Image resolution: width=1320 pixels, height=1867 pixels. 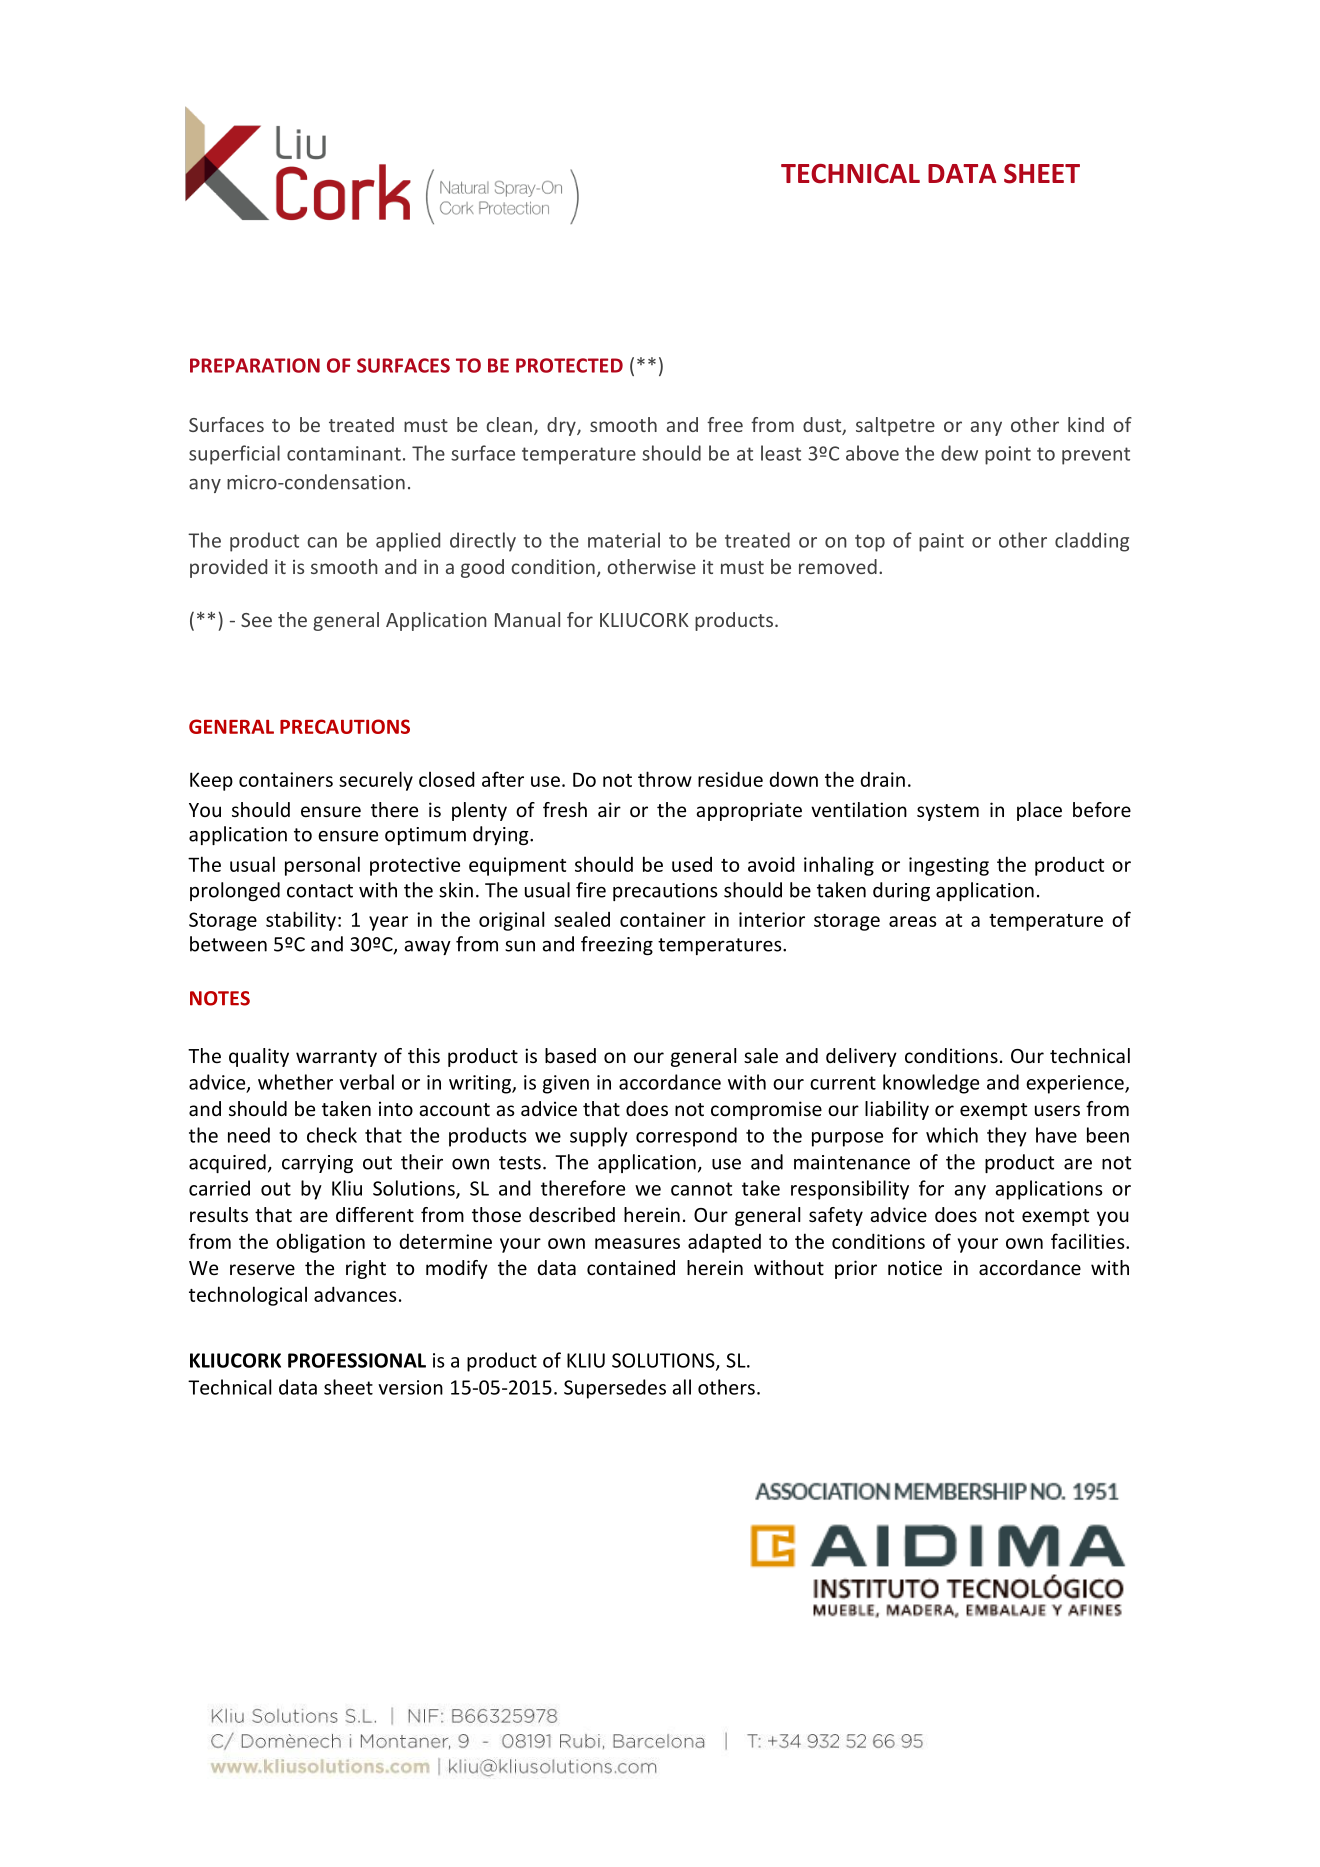 I want to click on PROTECTED, so click(x=569, y=365).
